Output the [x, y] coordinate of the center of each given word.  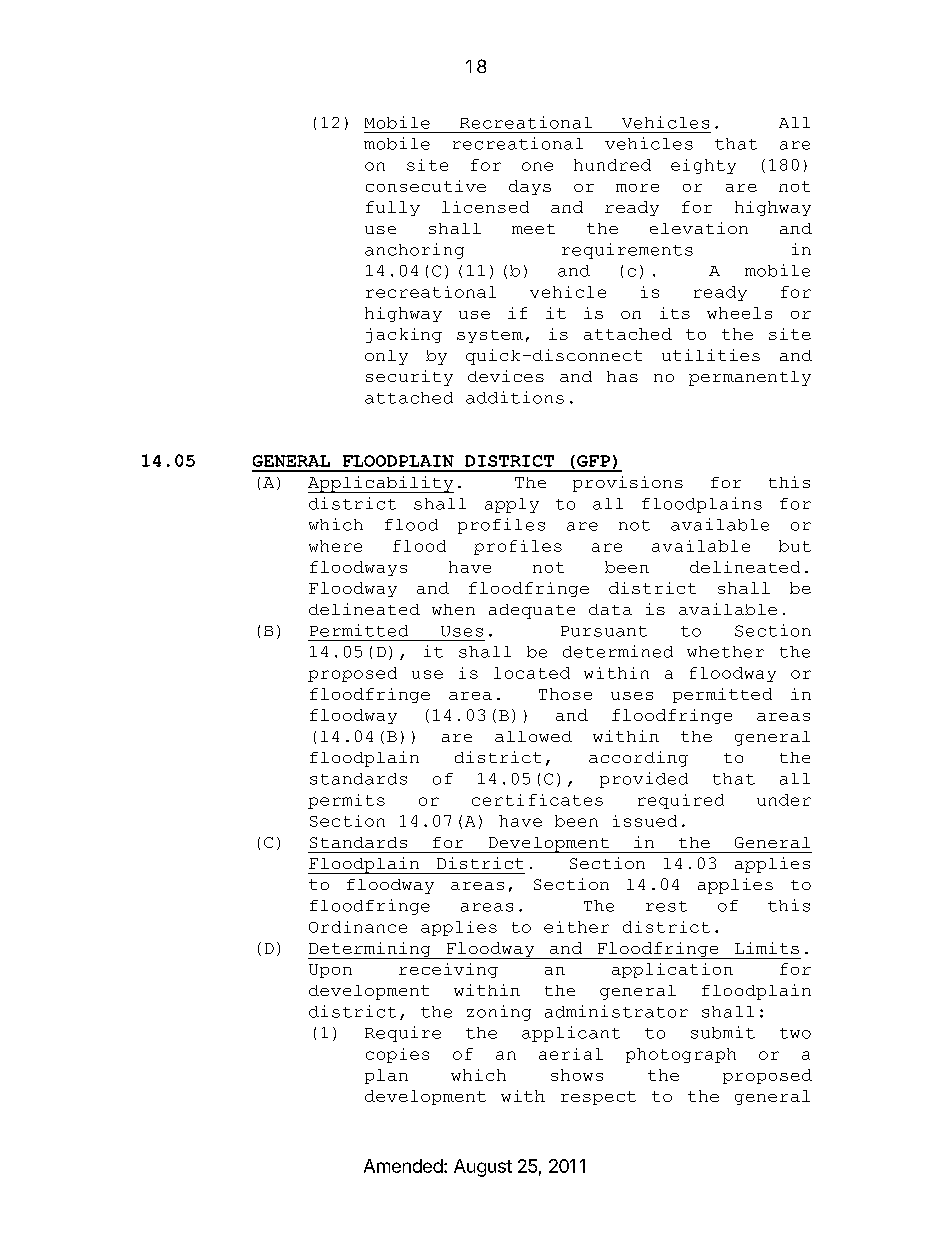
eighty [703, 166]
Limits [767, 948]
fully [393, 208]
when [453, 609]
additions [515, 397]
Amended [403, 1166]
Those [565, 694]
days [530, 187]
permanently [750, 378]
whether [725, 652]
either [576, 927]
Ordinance [358, 927]
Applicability [381, 484]
